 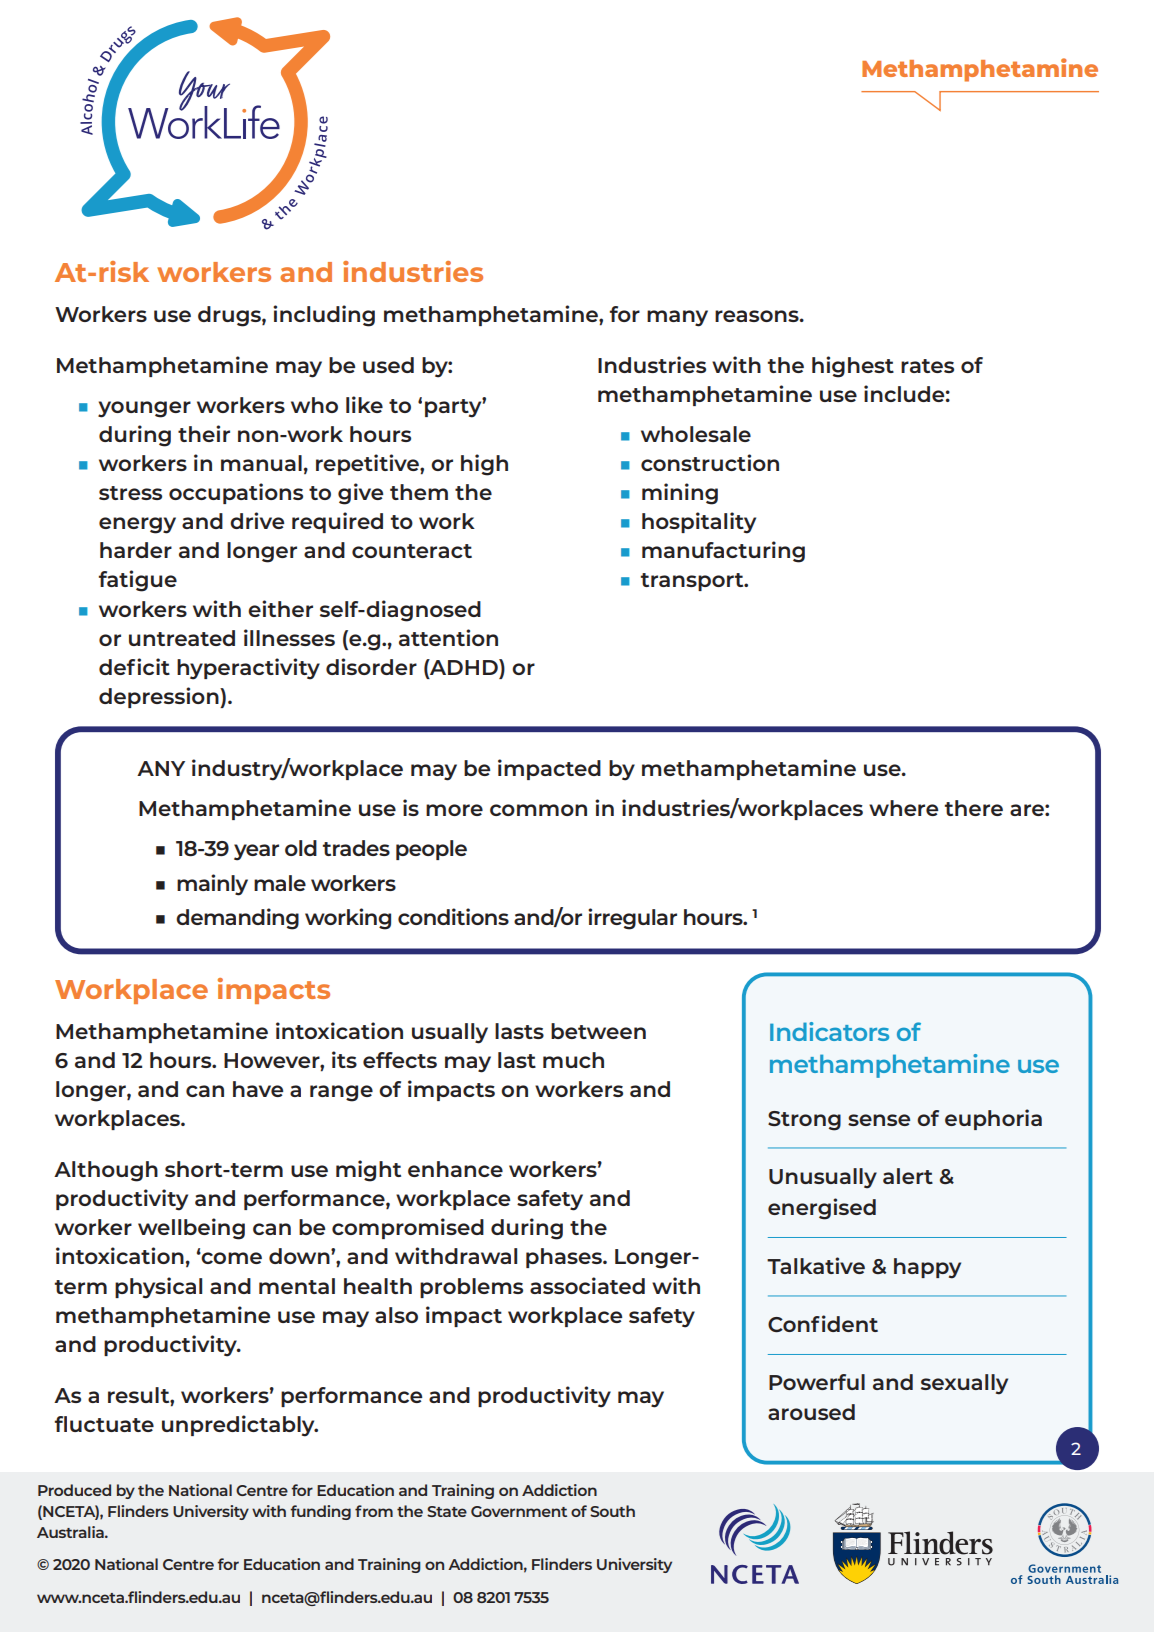 What do you see at coordinates (817, 1382) in the page?
I see `Powerful` at bounding box center [817, 1382].
